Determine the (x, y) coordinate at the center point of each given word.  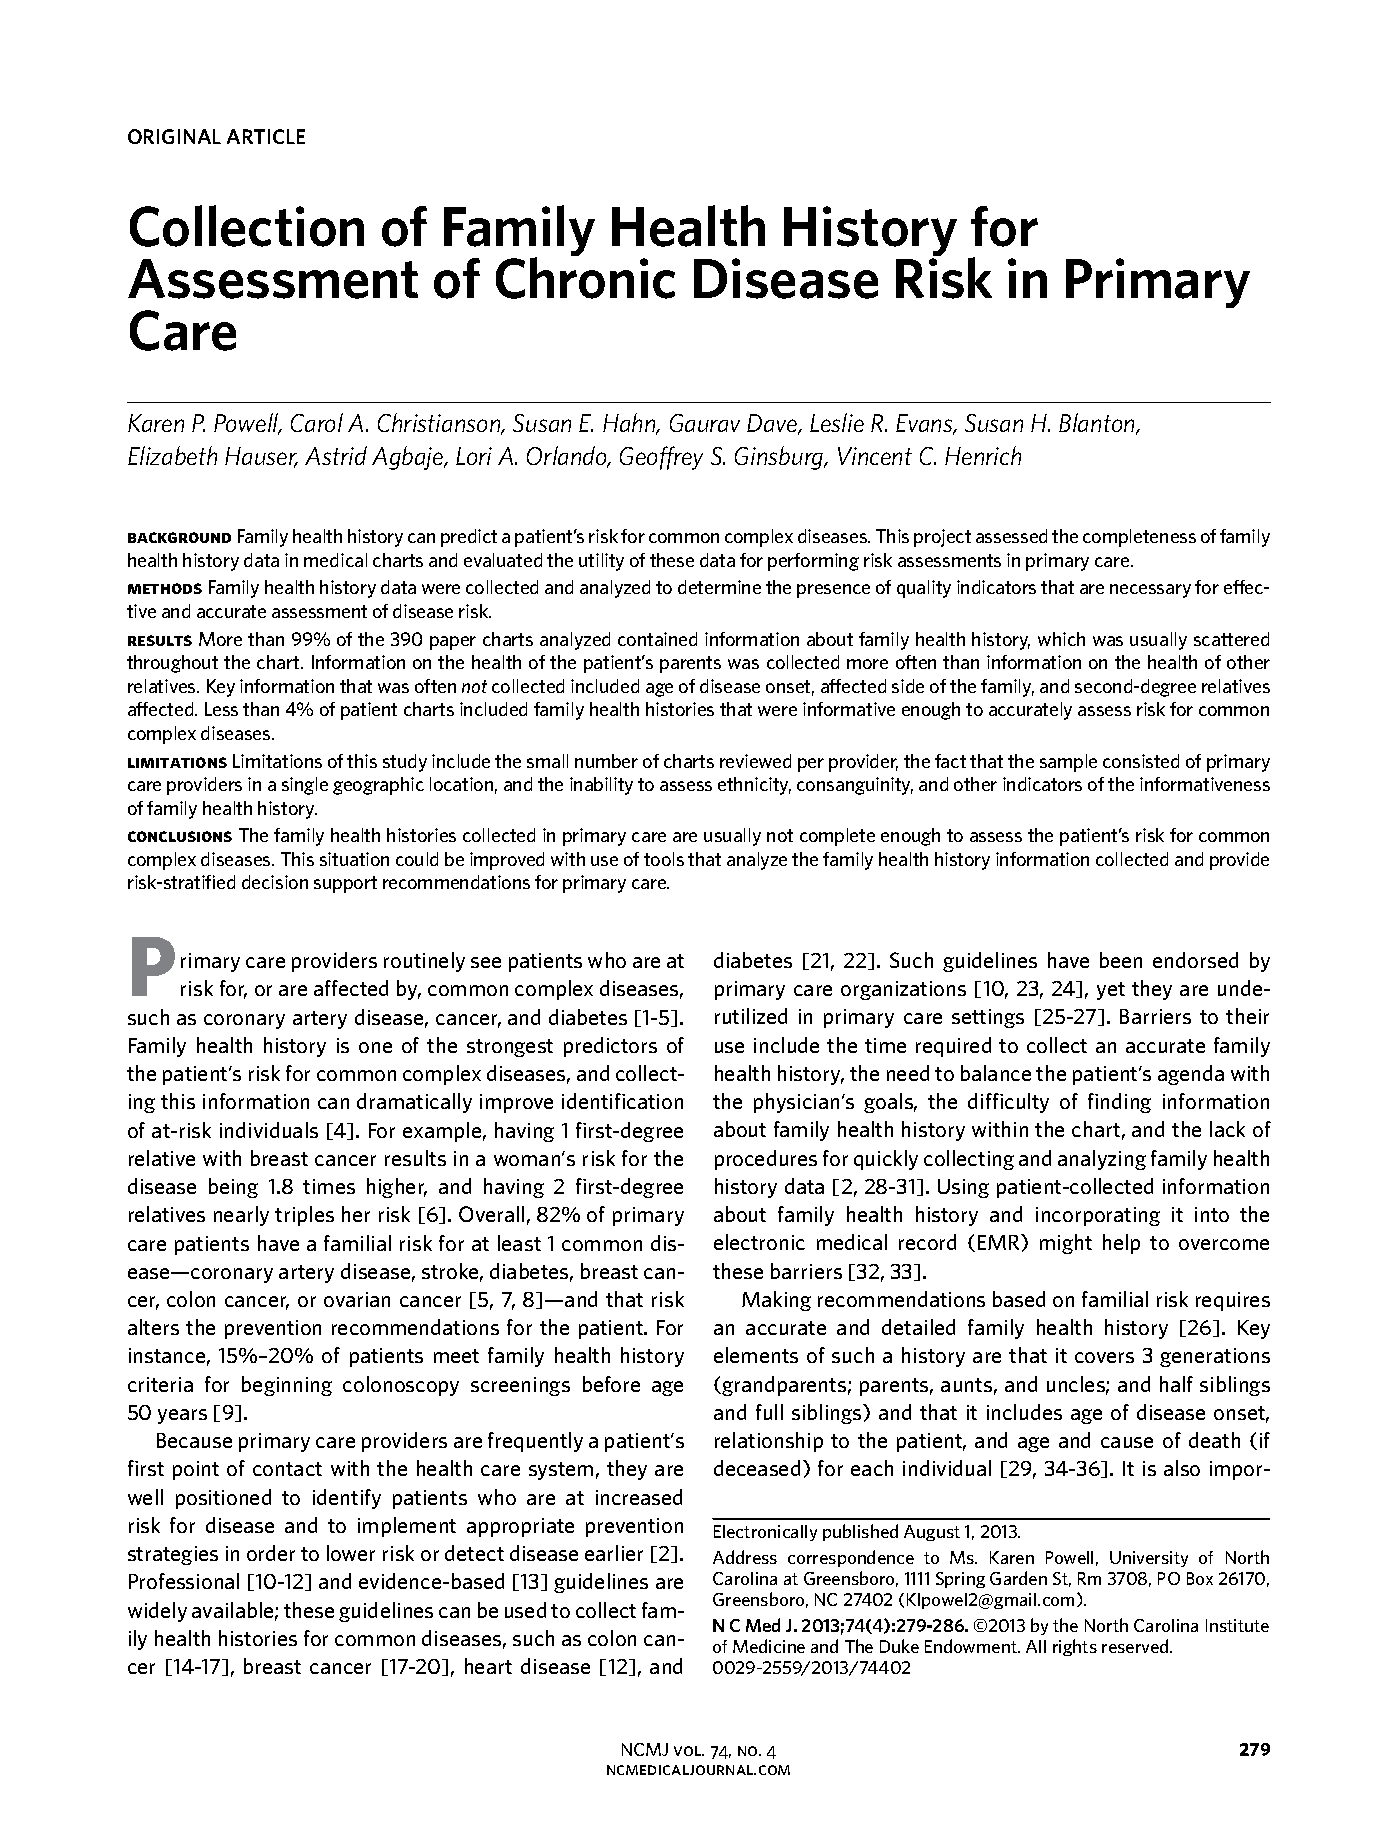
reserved (1136, 1646)
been (1121, 960)
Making (776, 1301)
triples (304, 1216)
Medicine (769, 1646)
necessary (1150, 591)
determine (719, 587)
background (179, 537)
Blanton (1098, 424)
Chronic (585, 277)
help (1121, 1244)
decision (275, 882)
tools (664, 859)
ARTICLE (266, 136)
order (271, 1553)
